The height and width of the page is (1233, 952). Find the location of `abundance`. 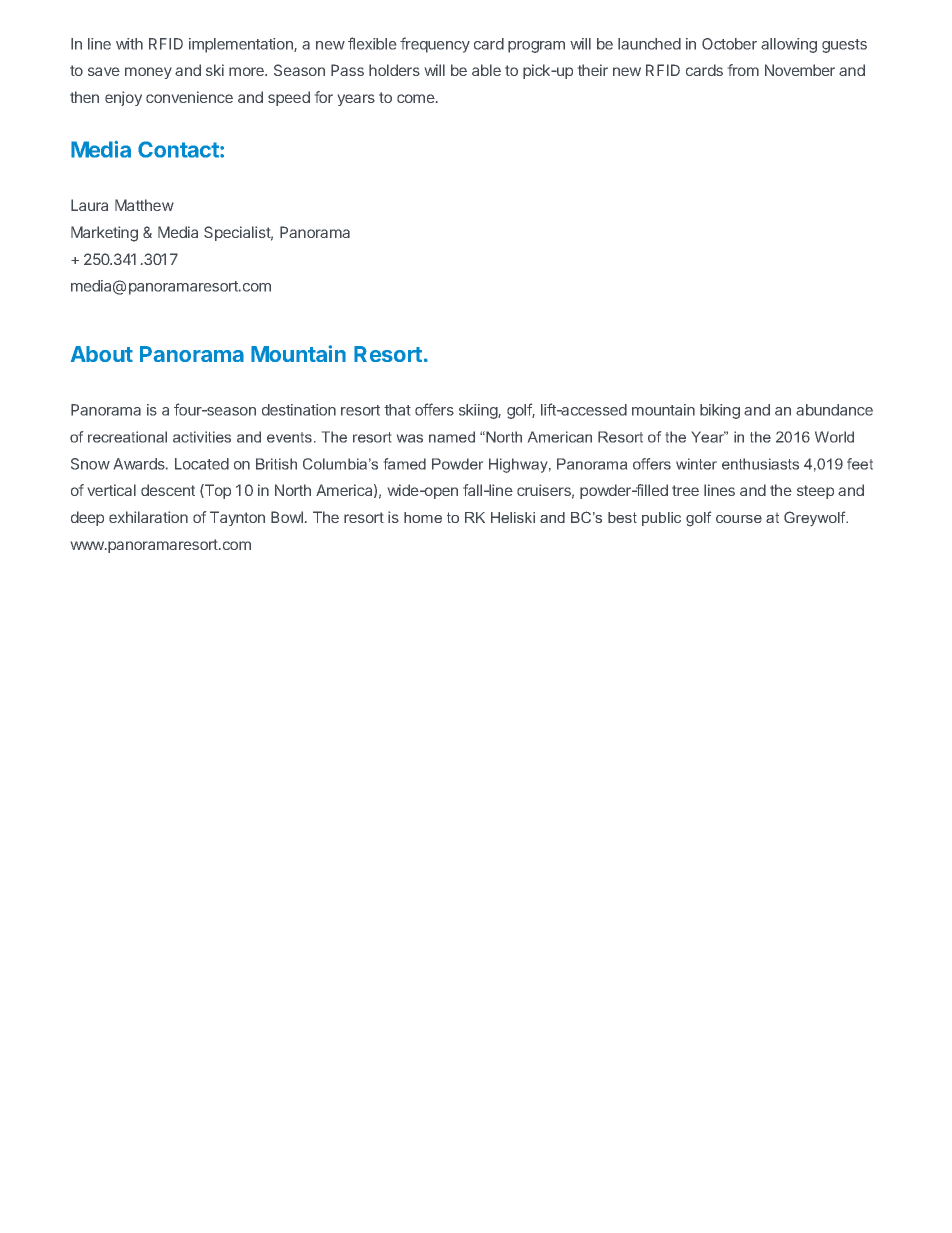

abundance is located at coordinates (834, 410).
